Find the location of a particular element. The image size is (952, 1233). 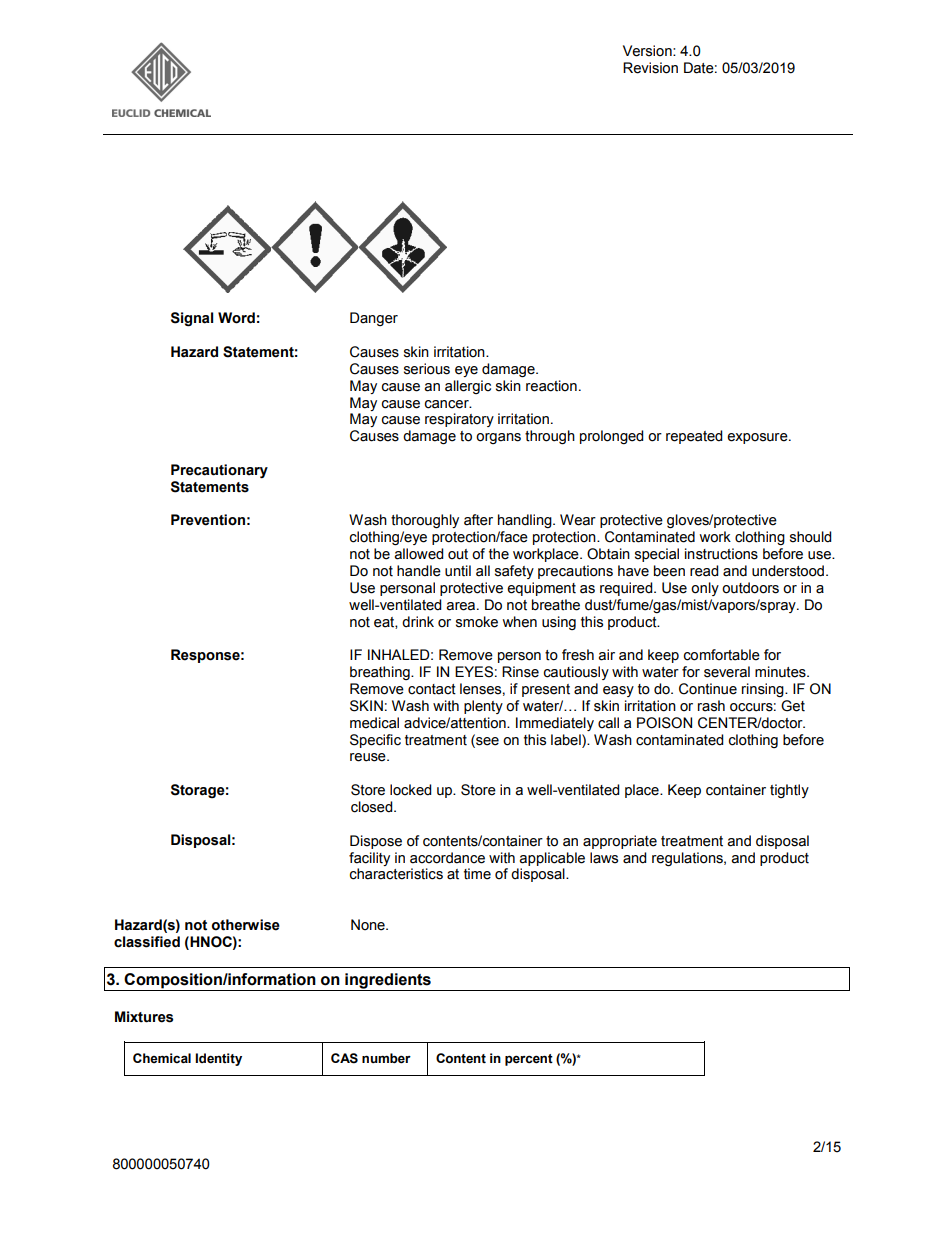

organs is located at coordinates (498, 438).
